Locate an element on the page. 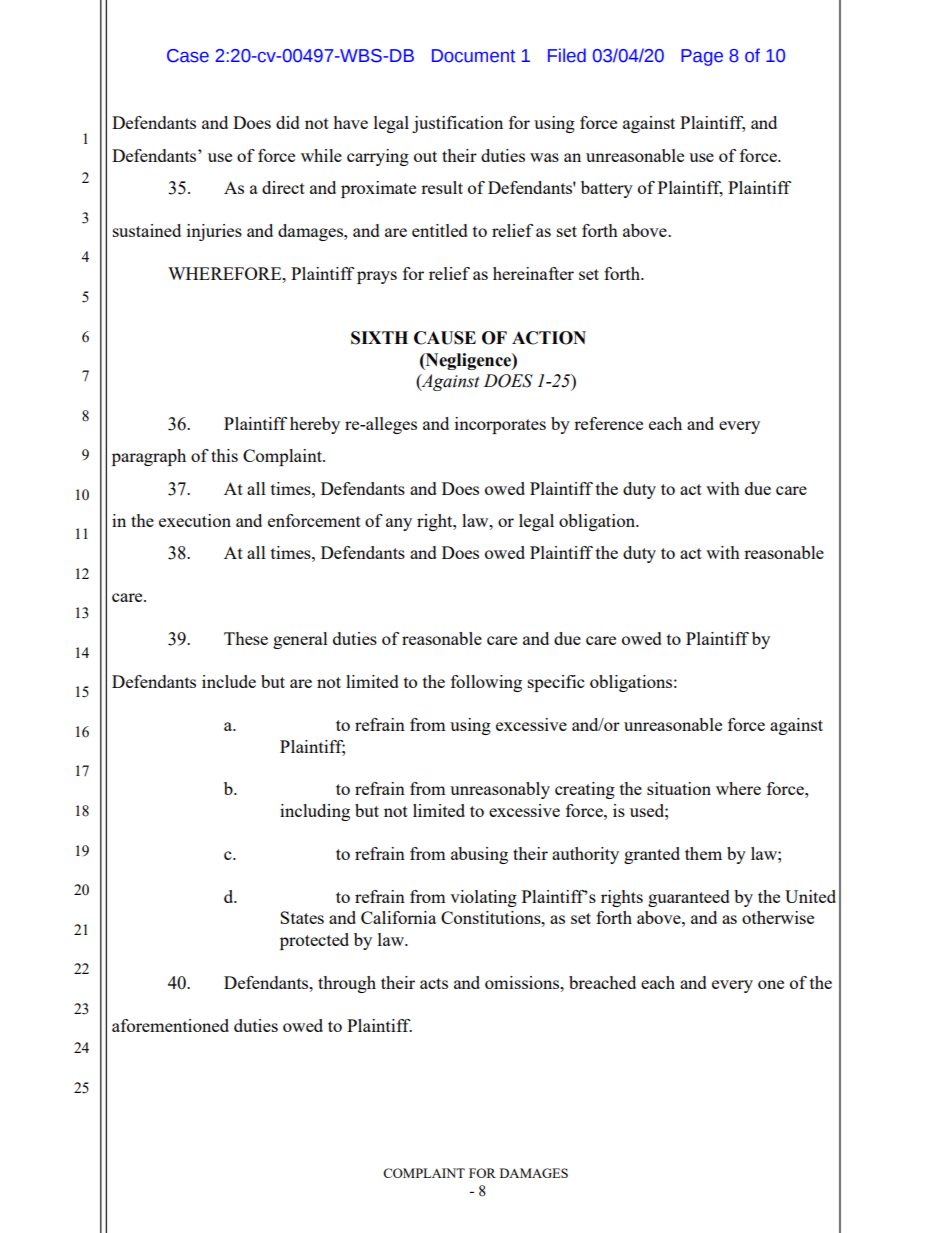 The width and height of the image is (952, 1233). reference is located at coordinates (608, 423).
